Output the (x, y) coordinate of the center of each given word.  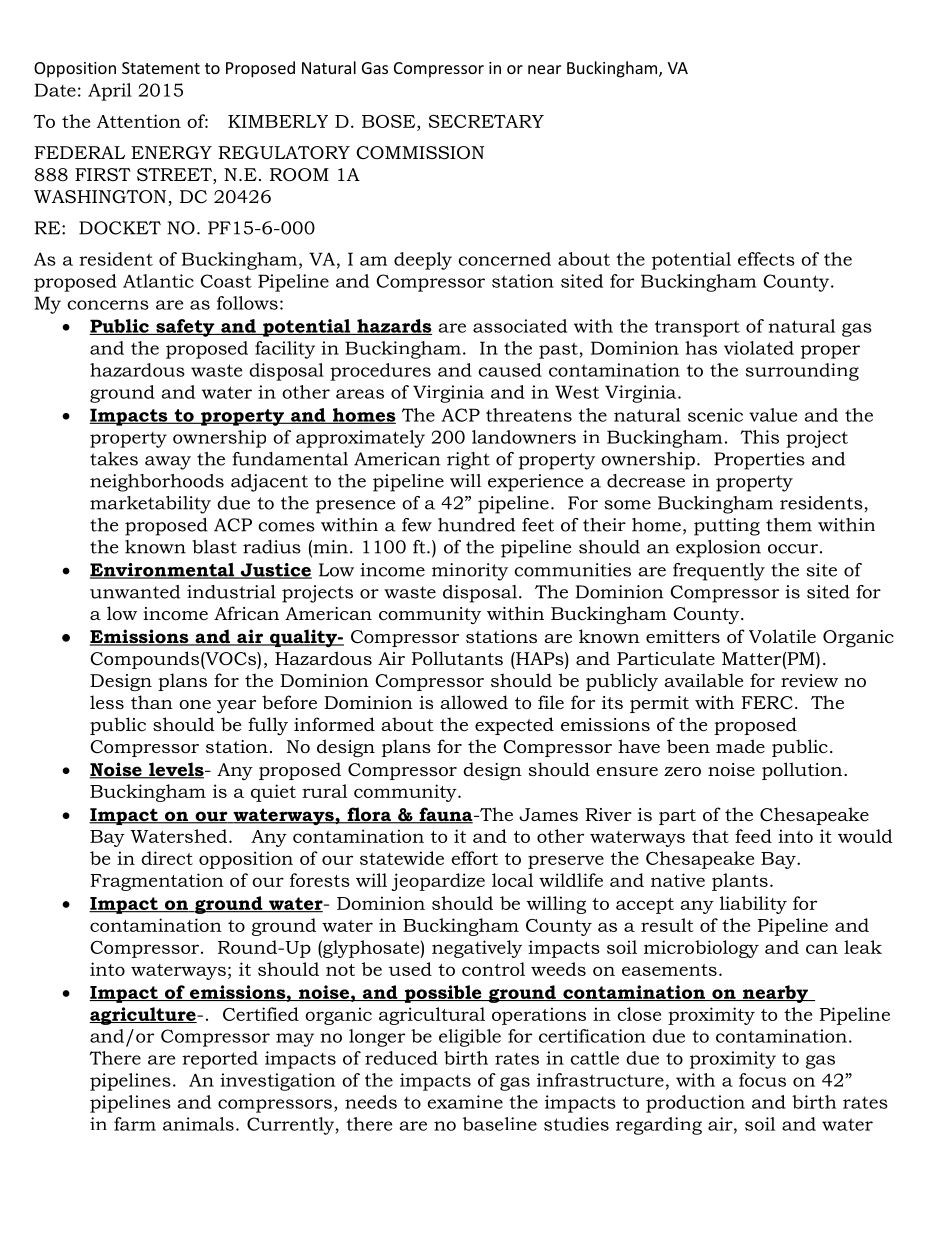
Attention (139, 121)
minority (470, 572)
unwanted (135, 592)
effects (766, 259)
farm (135, 1124)
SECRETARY (486, 121)
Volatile (782, 636)
